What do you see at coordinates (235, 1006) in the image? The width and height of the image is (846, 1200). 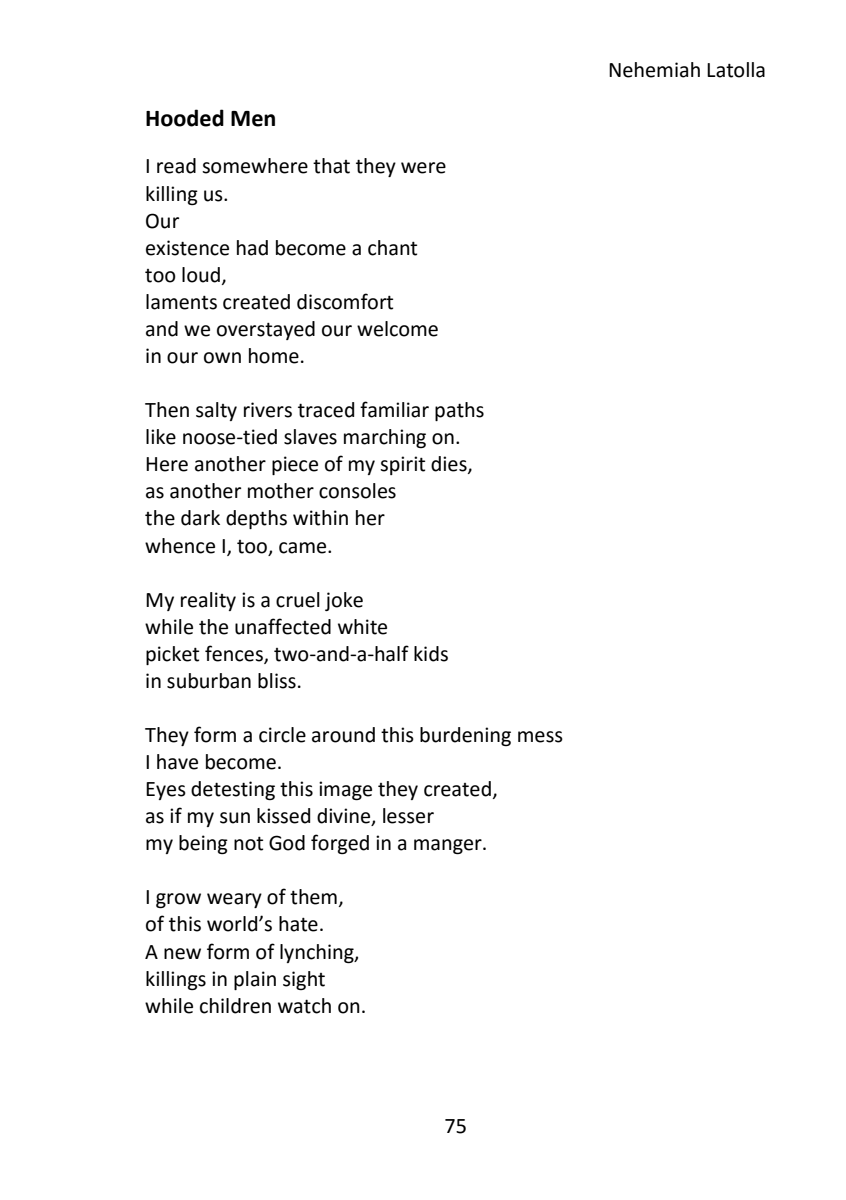 I see `children` at bounding box center [235, 1006].
